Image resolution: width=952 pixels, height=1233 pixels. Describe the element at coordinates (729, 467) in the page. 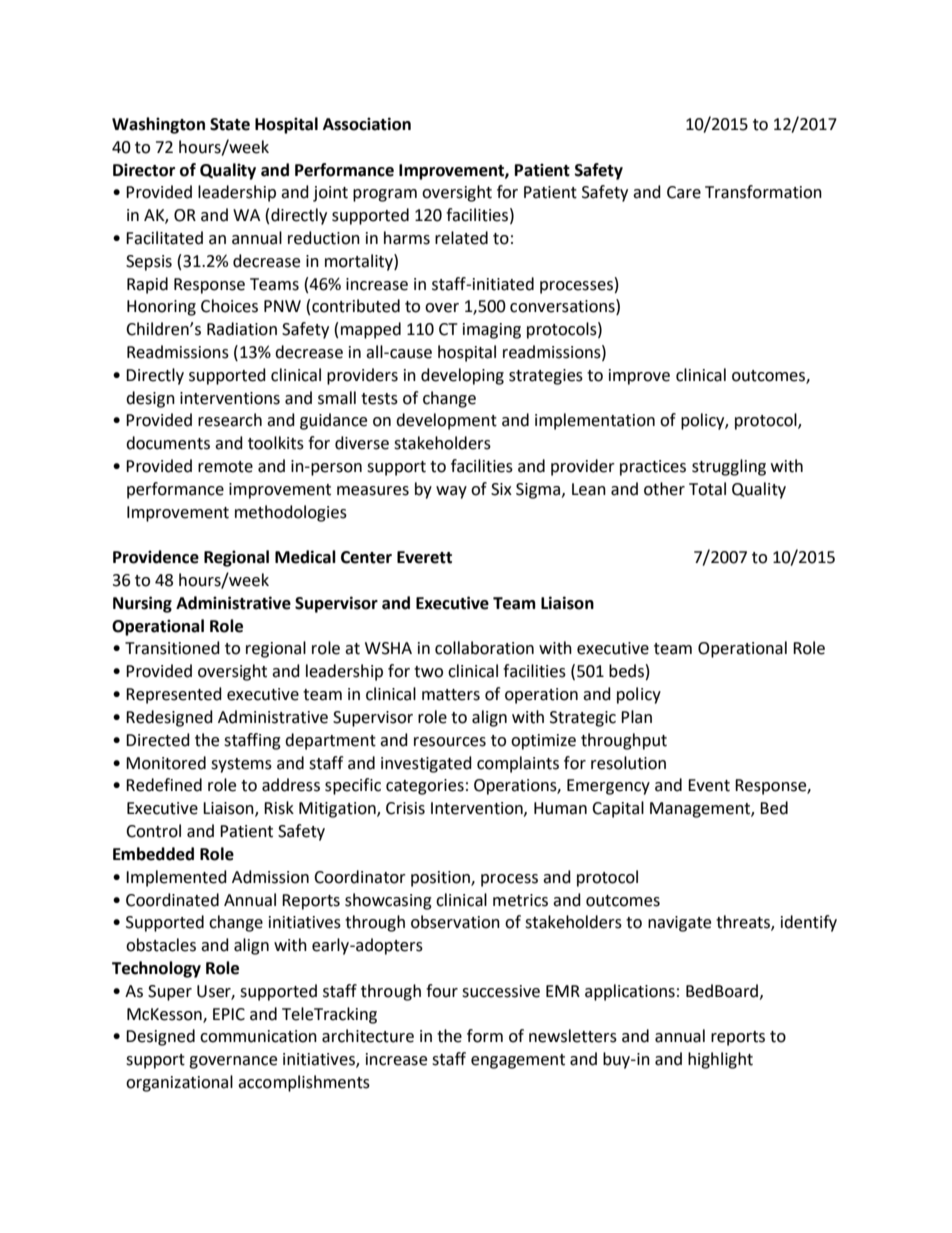

I see `struggling` at that location.
